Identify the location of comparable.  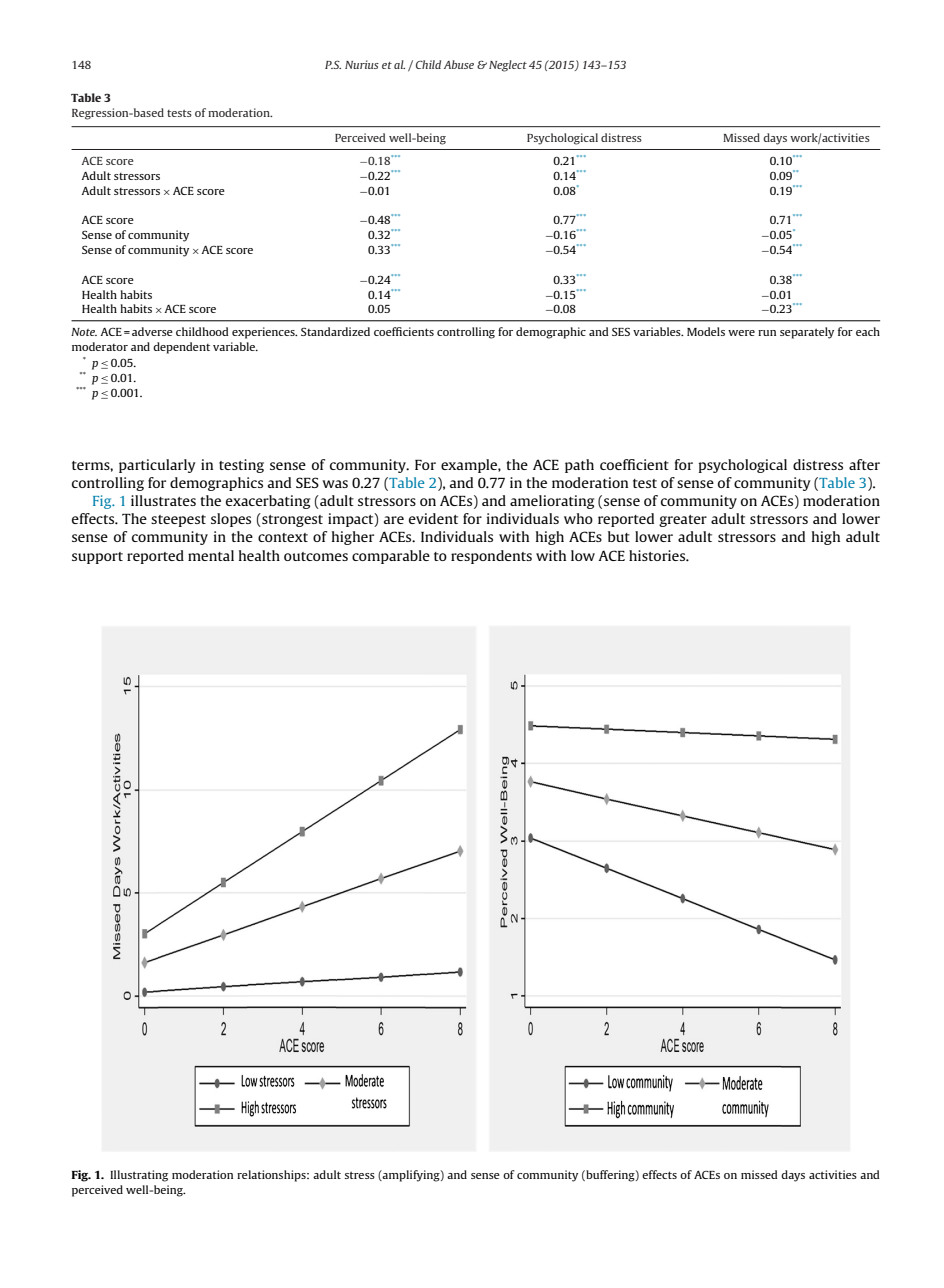
(391, 557).
